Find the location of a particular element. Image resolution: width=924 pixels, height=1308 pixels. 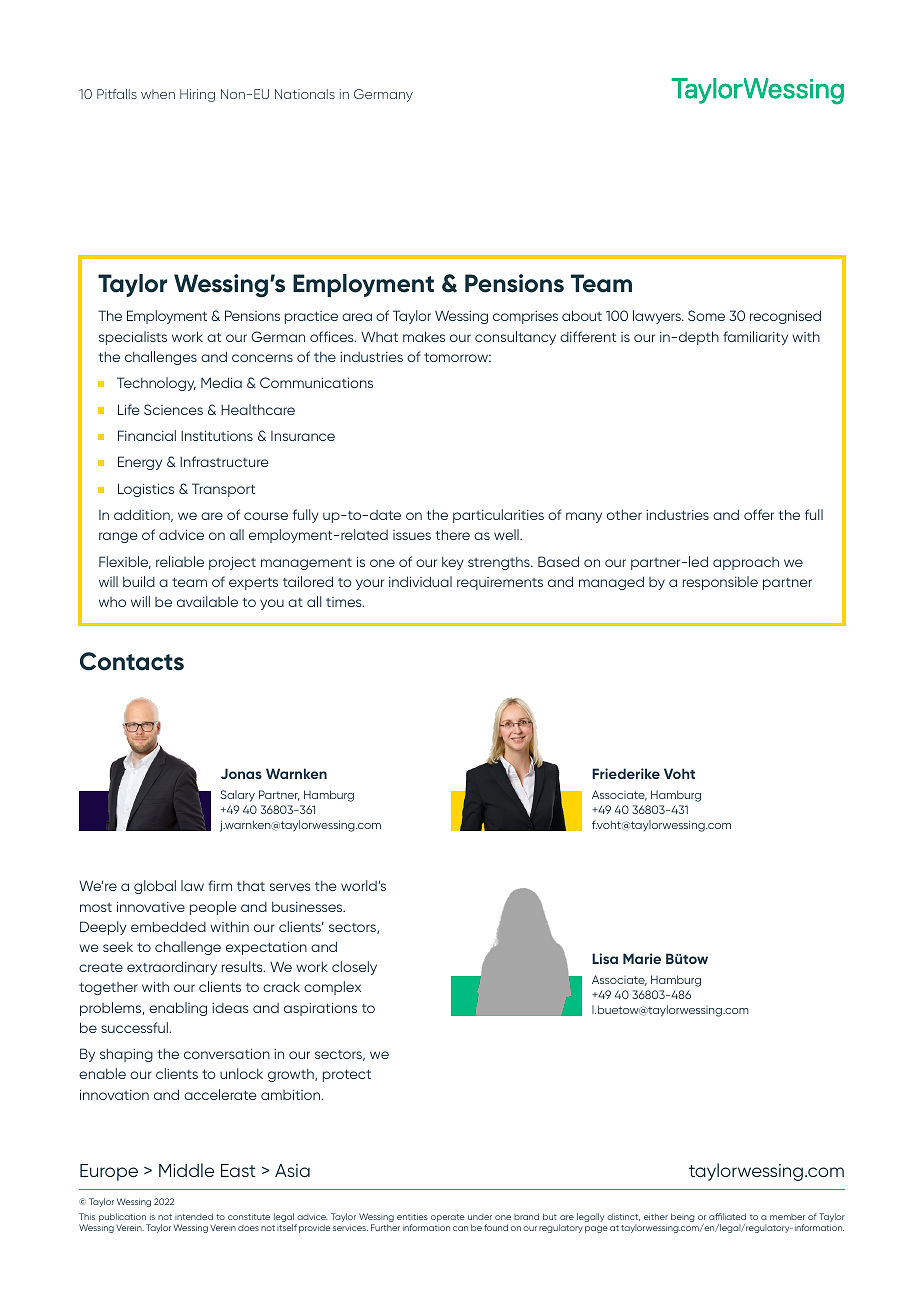

when is located at coordinates (158, 94).
